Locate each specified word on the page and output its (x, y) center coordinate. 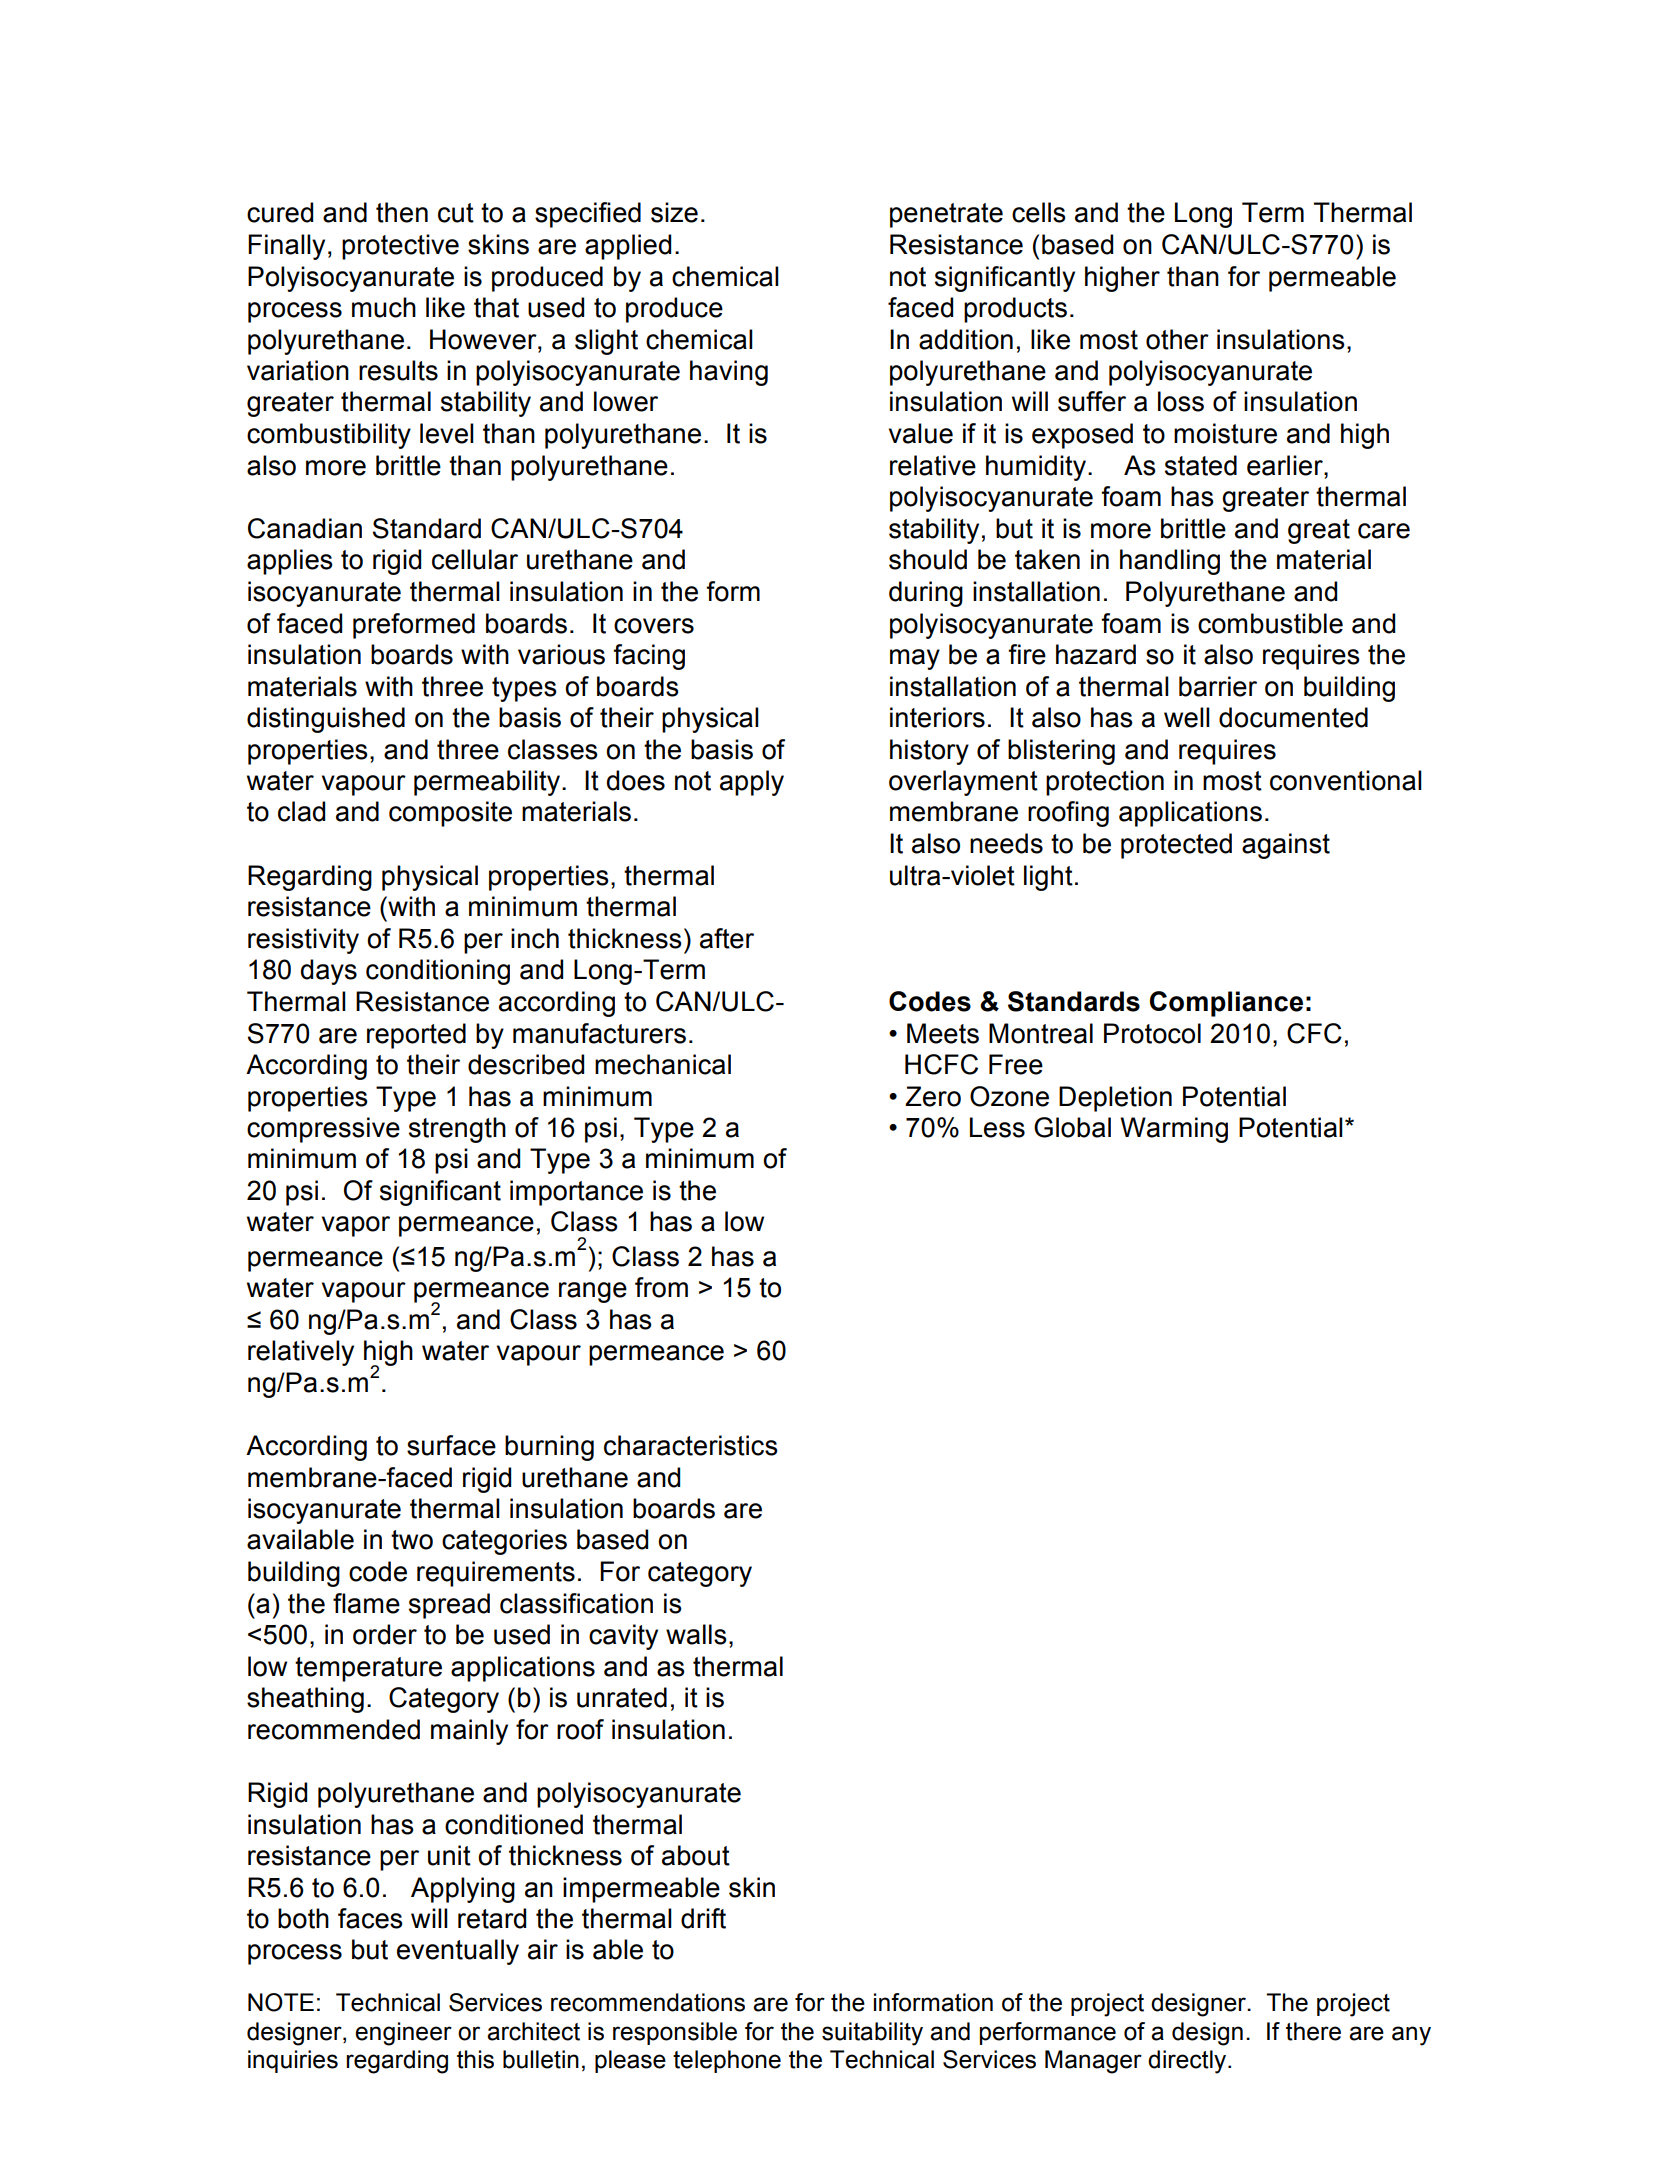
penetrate (946, 215)
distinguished (326, 720)
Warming (1174, 1130)
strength (457, 1130)
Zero (933, 1096)
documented (1293, 717)
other (1177, 339)
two (412, 1540)
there (1313, 2031)
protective (400, 247)
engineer (403, 2034)
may (915, 659)
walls (696, 1634)
